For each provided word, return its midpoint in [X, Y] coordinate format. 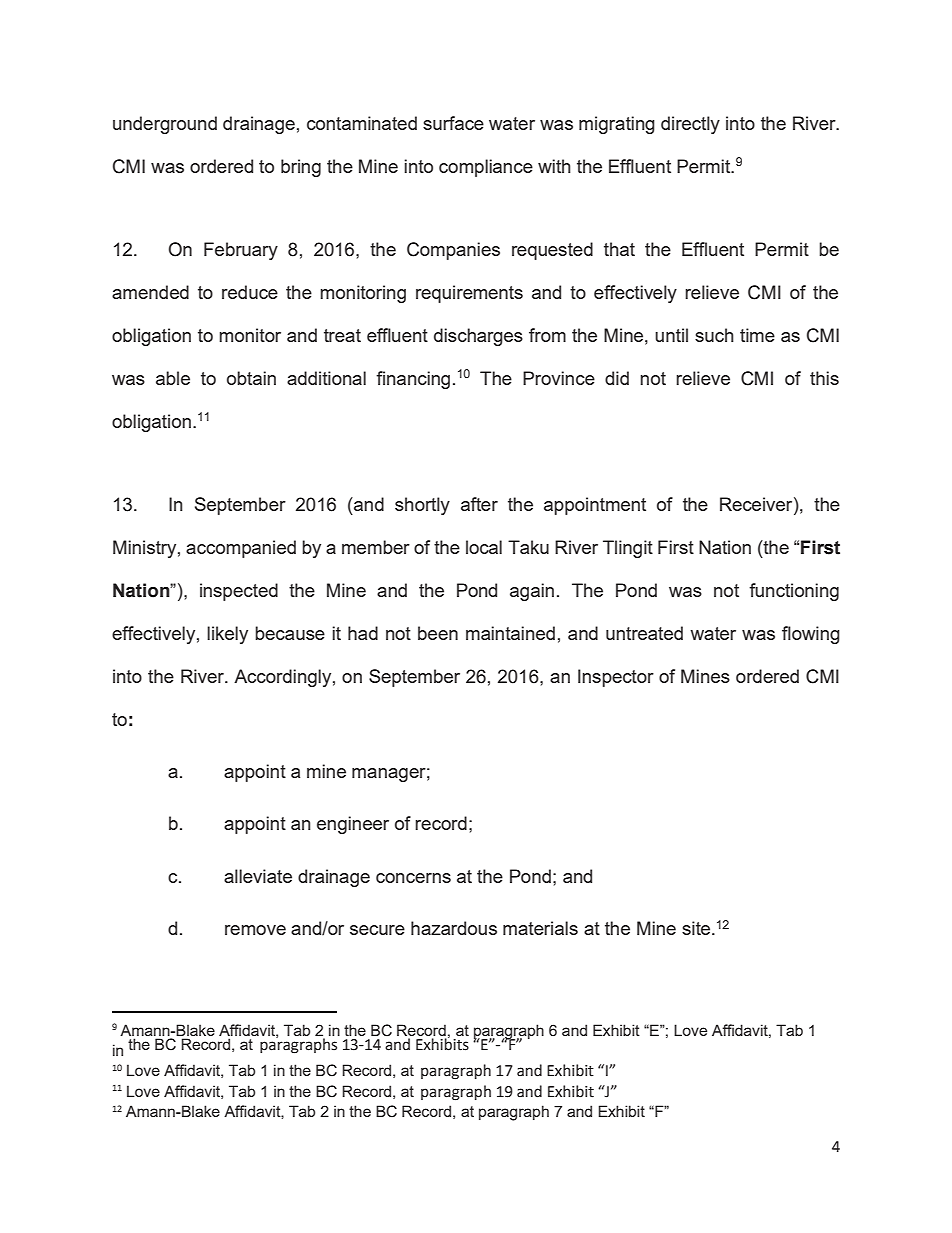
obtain [251, 378]
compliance [486, 168]
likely [227, 635]
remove [255, 930]
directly [690, 125]
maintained [510, 633]
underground [165, 125]
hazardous [454, 928]
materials [540, 928]
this [824, 378]
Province [559, 378]
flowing [811, 635]
